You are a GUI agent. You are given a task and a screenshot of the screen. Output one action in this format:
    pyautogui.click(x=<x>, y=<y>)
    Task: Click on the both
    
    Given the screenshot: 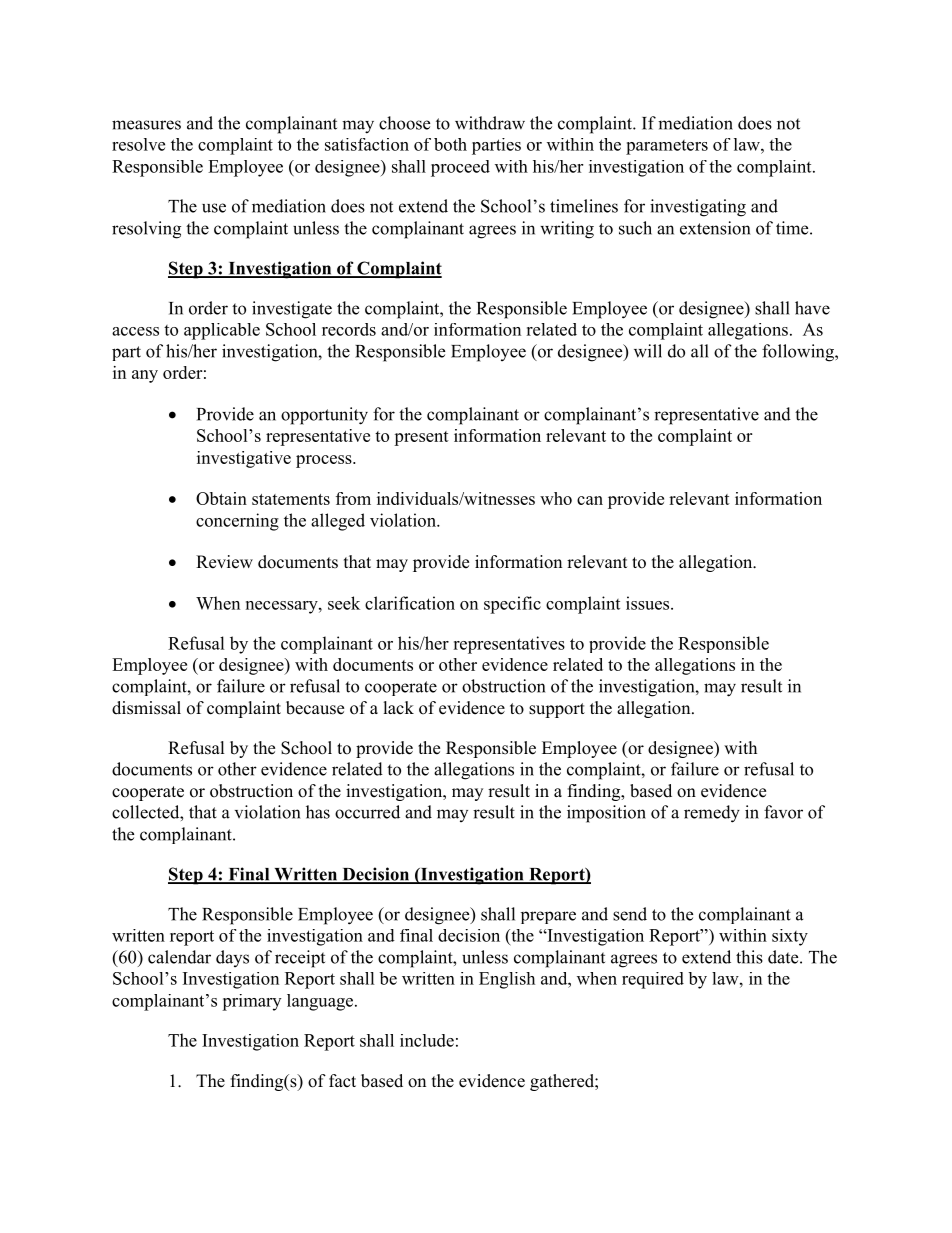 What is the action you would take?
    pyautogui.click(x=450, y=144)
